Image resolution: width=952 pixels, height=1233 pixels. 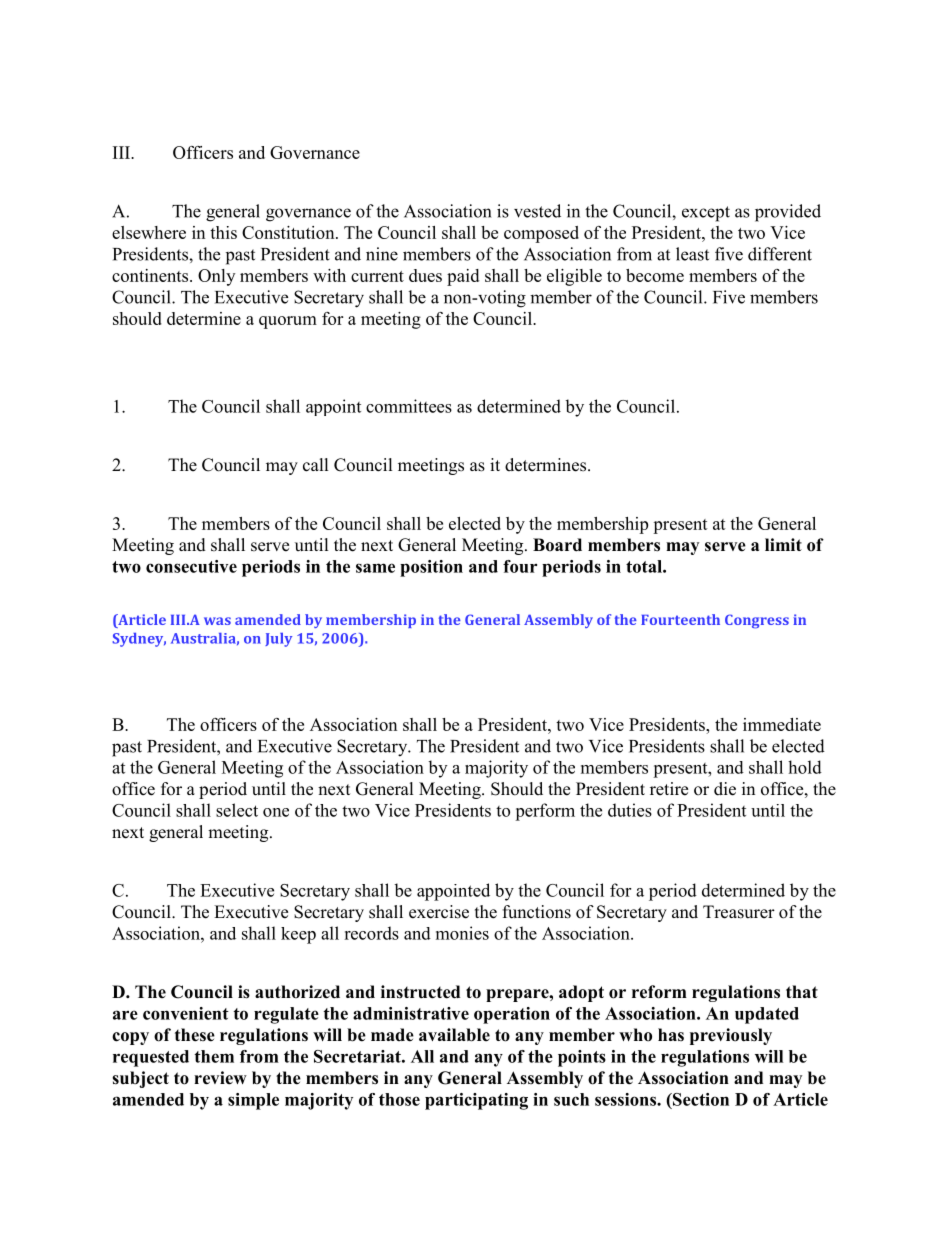 What do you see at coordinates (692, 254) in the screenshot?
I see `least` at bounding box center [692, 254].
